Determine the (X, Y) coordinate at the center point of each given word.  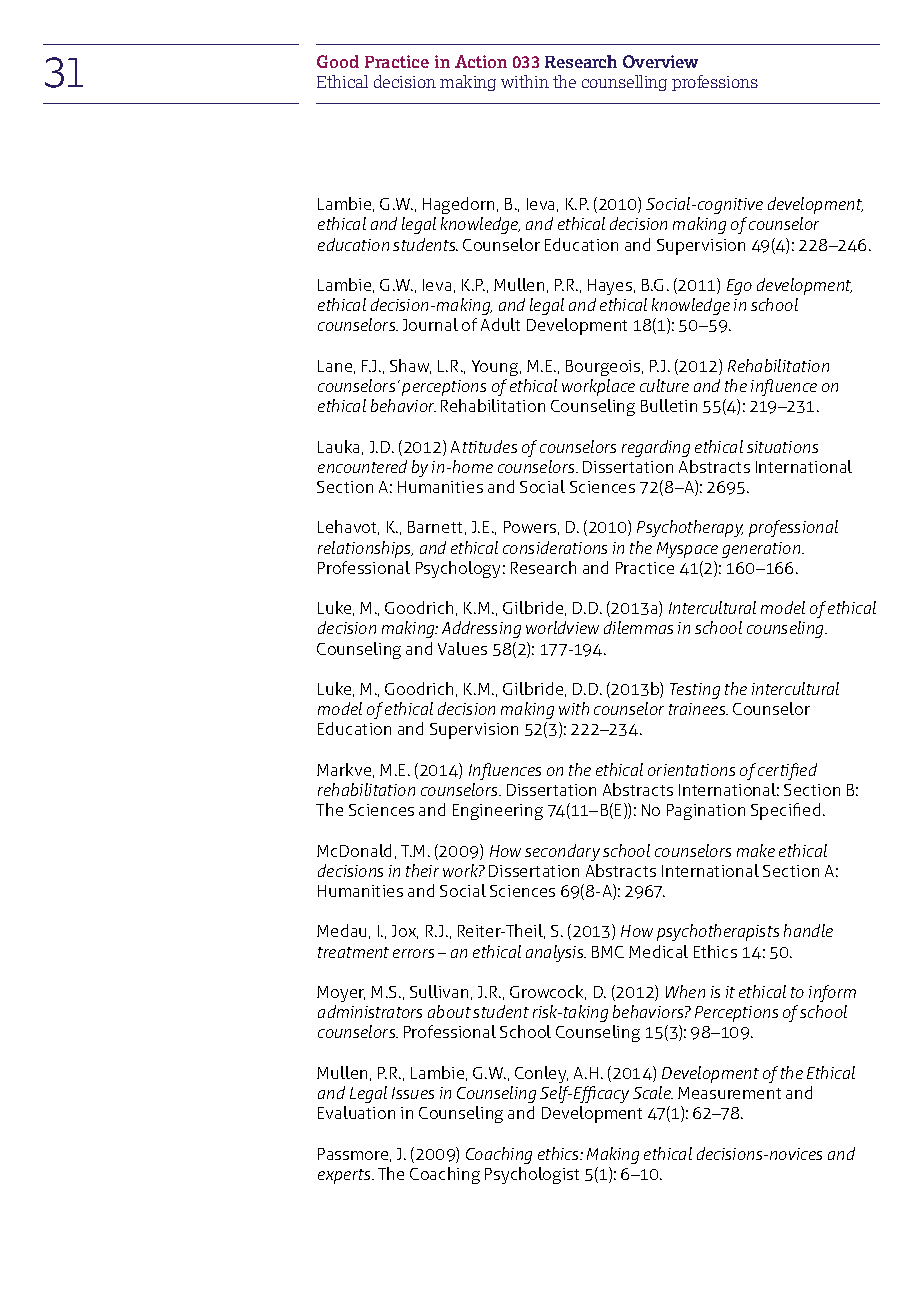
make (756, 850)
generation (762, 550)
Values (462, 648)
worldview (562, 627)
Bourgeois (604, 368)
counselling (624, 83)
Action (481, 61)
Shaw (410, 366)
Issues (413, 1093)
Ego (739, 287)
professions (715, 83)
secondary (562, 852)
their (422, 870)
